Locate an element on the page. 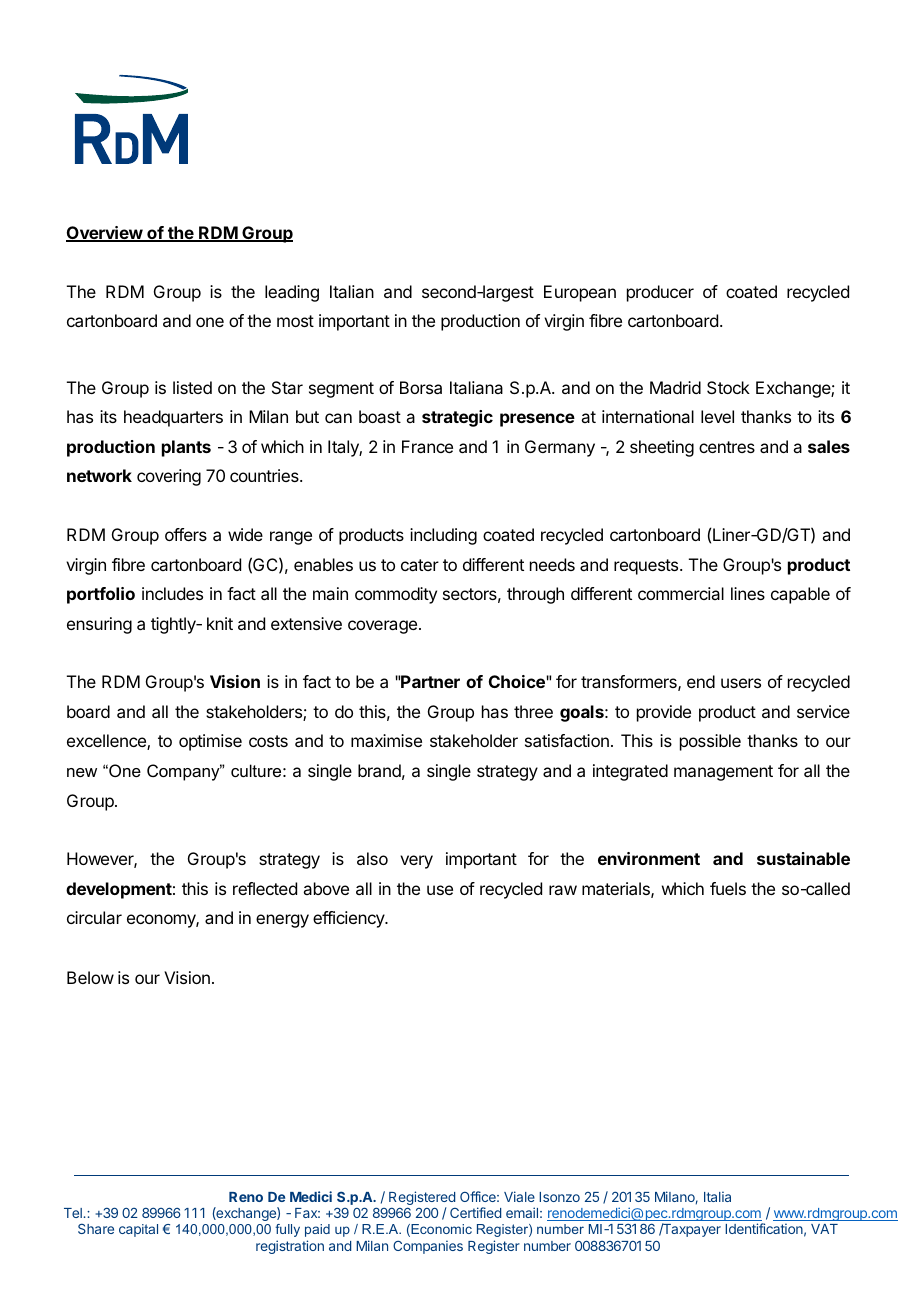 This image has height=1309, width=924. producer is located at coordinates (660, 293).
